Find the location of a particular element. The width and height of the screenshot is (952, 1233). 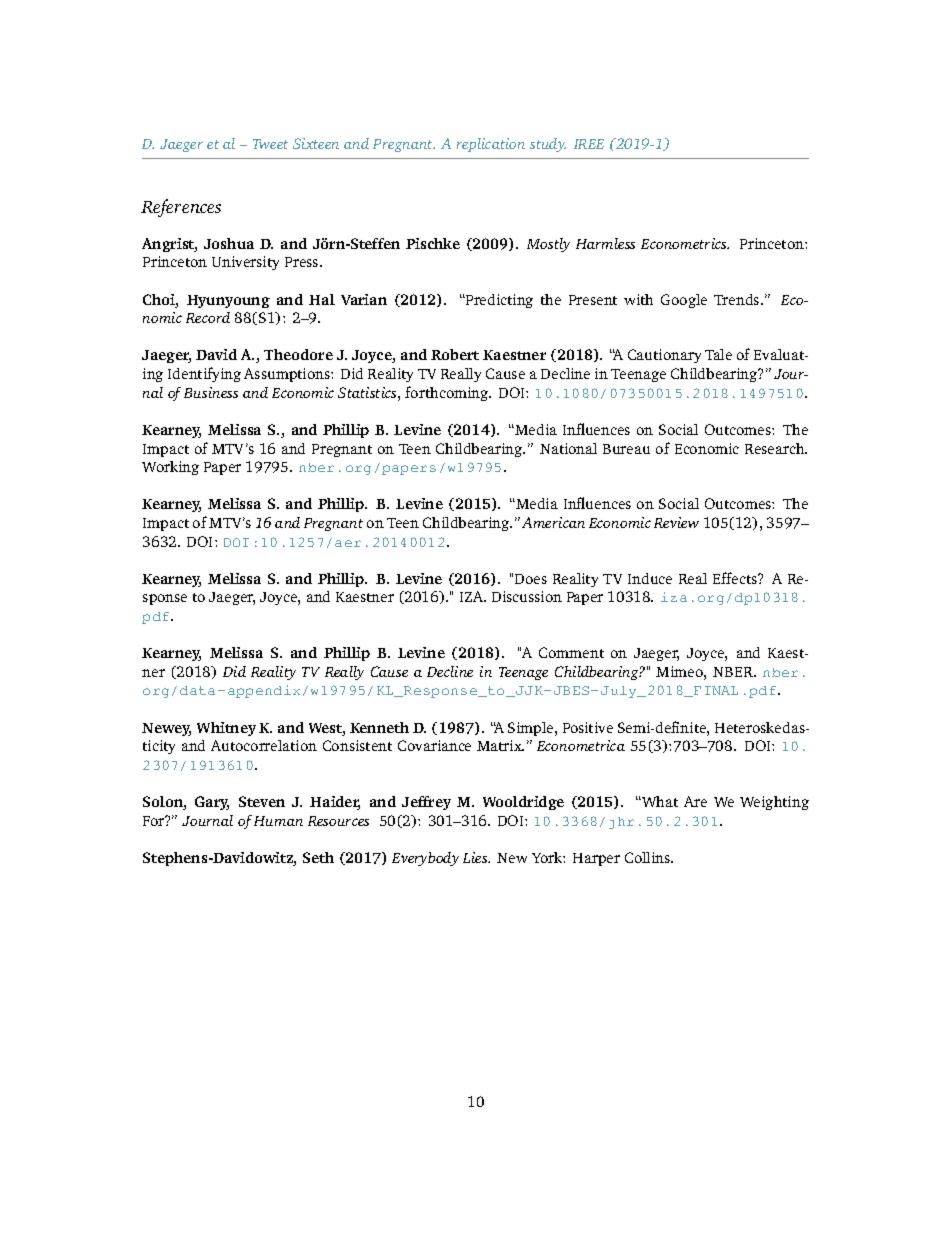

Working is located at coordinates (170, 468).
